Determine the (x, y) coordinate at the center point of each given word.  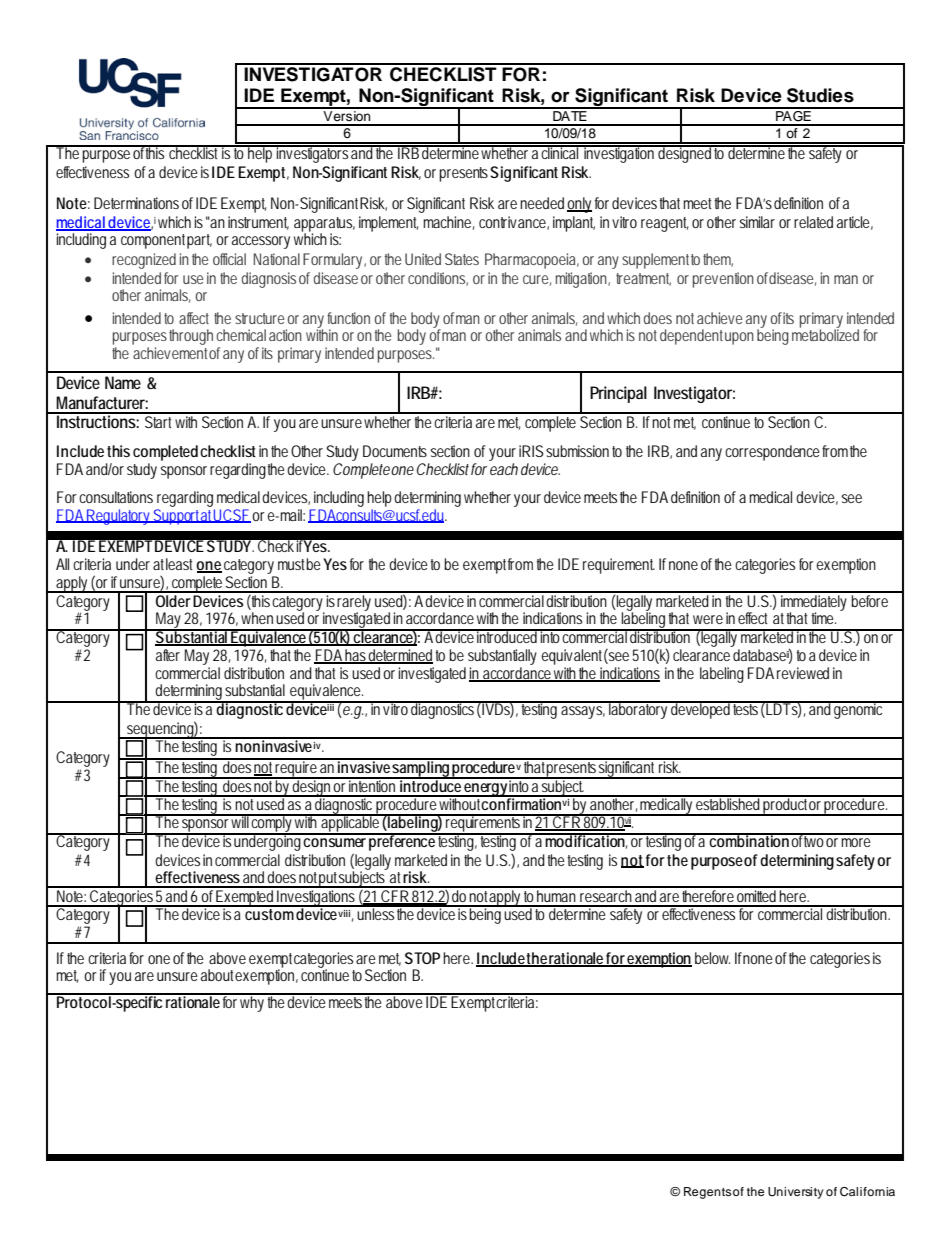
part (202, 241)
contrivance (514, 223)
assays (583, 712)
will (240, 821)
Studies (820, 95)
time (823, 618)
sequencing (162, 730)
